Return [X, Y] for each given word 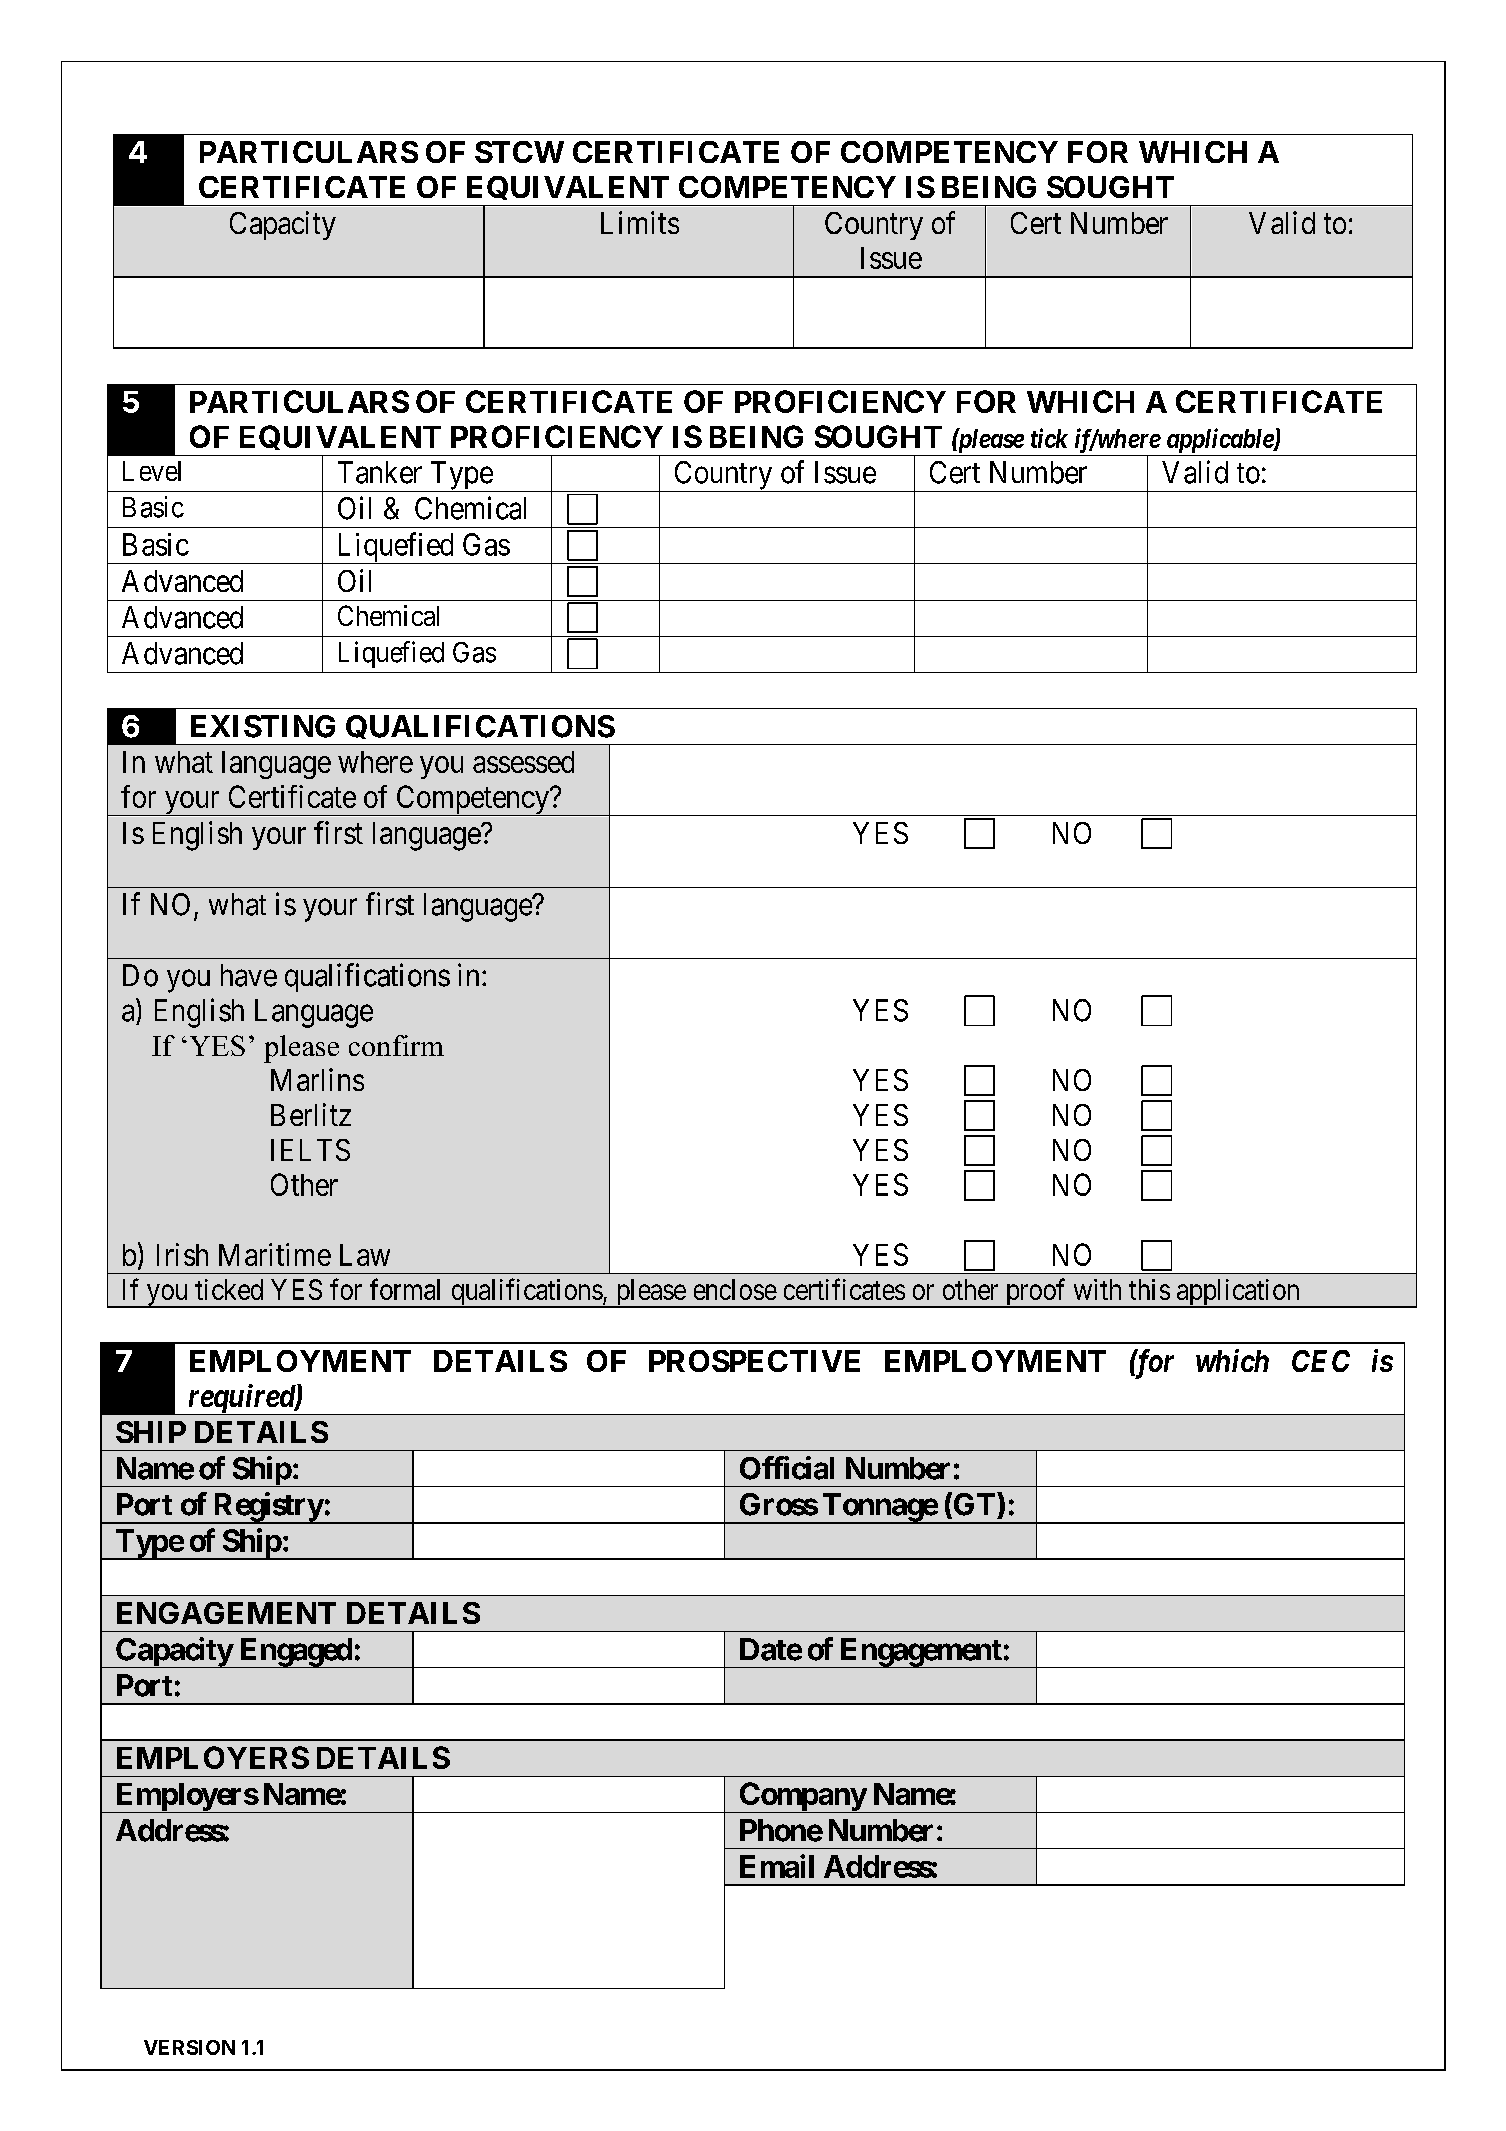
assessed [523, 762]
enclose [735, 1289]
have [249, 975]
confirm [396, 1045]
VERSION [189, 2047]
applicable [1221, 440]
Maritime [275, 1254]
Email [777, 1866]
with [1097, 1289]
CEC [1321, 1361]
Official [787, 1468]
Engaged [295, 1653]
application [1238, 1293]
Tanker [380, 472]
